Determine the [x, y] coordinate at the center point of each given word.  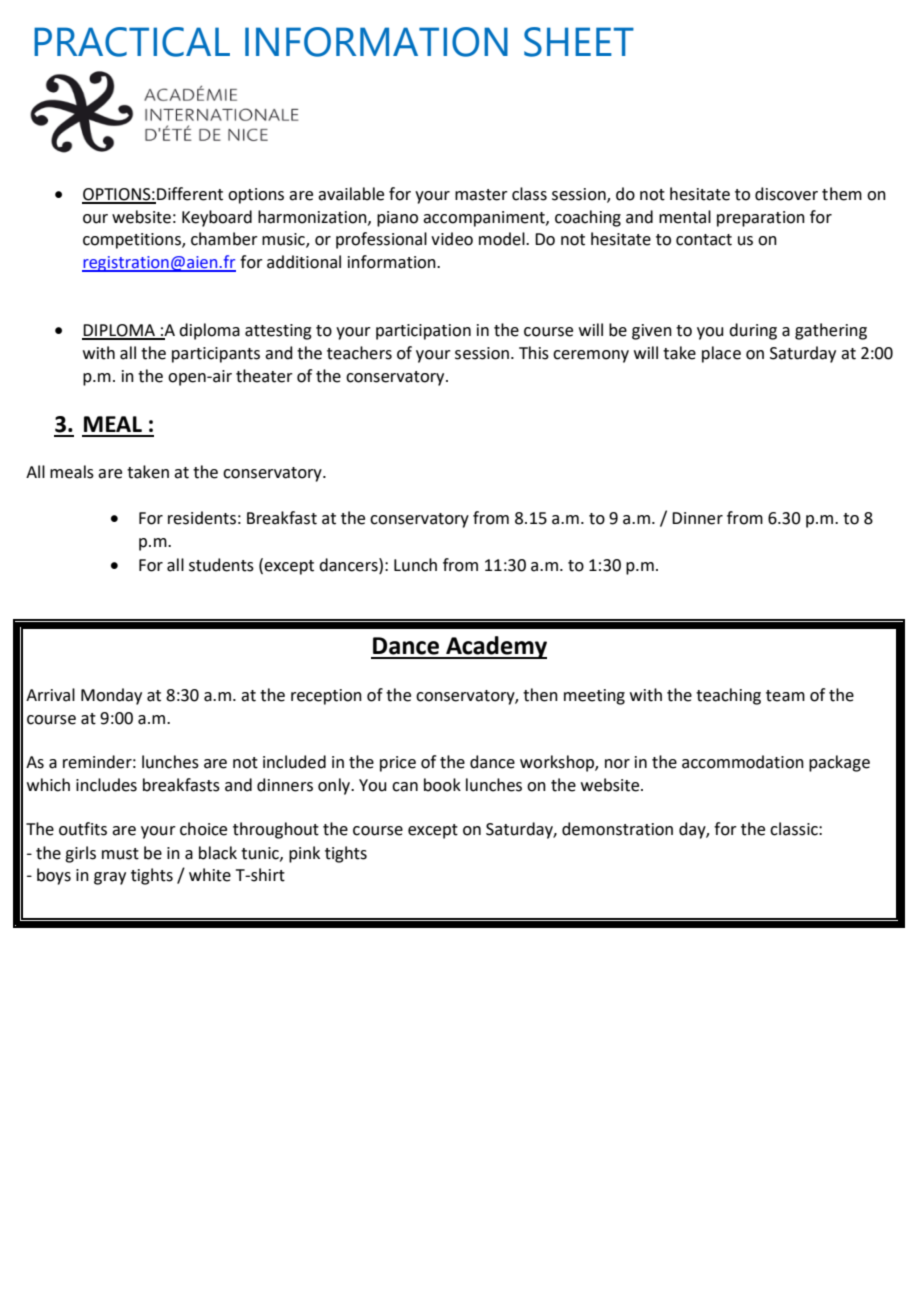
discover [786, 194]
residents [202, 518]
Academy [495, 647]
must [120, 854]
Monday [111, 696]
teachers [359, 353]
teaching [728, 696]
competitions [133, 241]
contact [704, 240]
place [721, 354]
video [452, 239]
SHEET [579, 42]
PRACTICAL [132, 42]
